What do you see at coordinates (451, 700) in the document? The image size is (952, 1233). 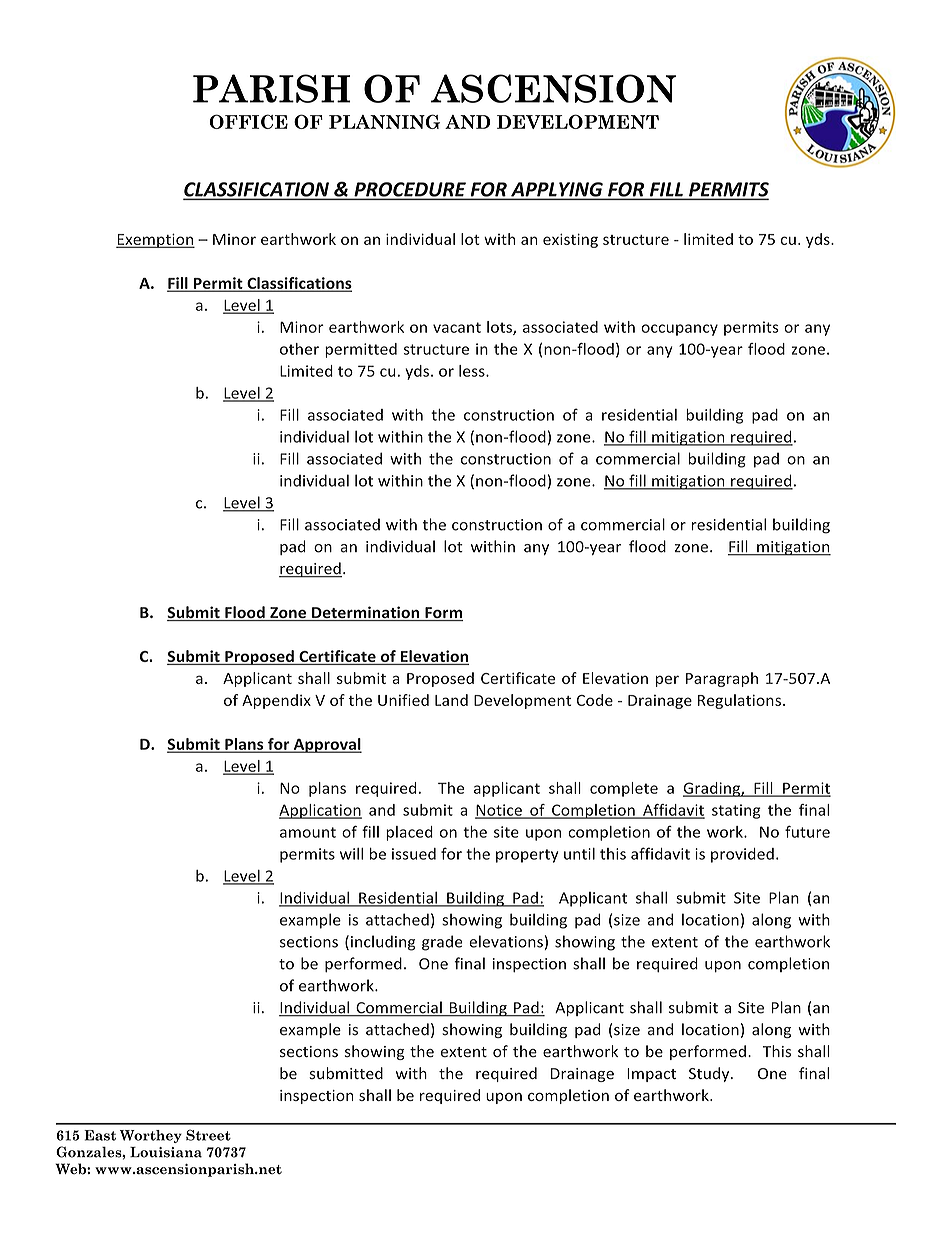 I see `Land` at bounding box center [451, 700].
